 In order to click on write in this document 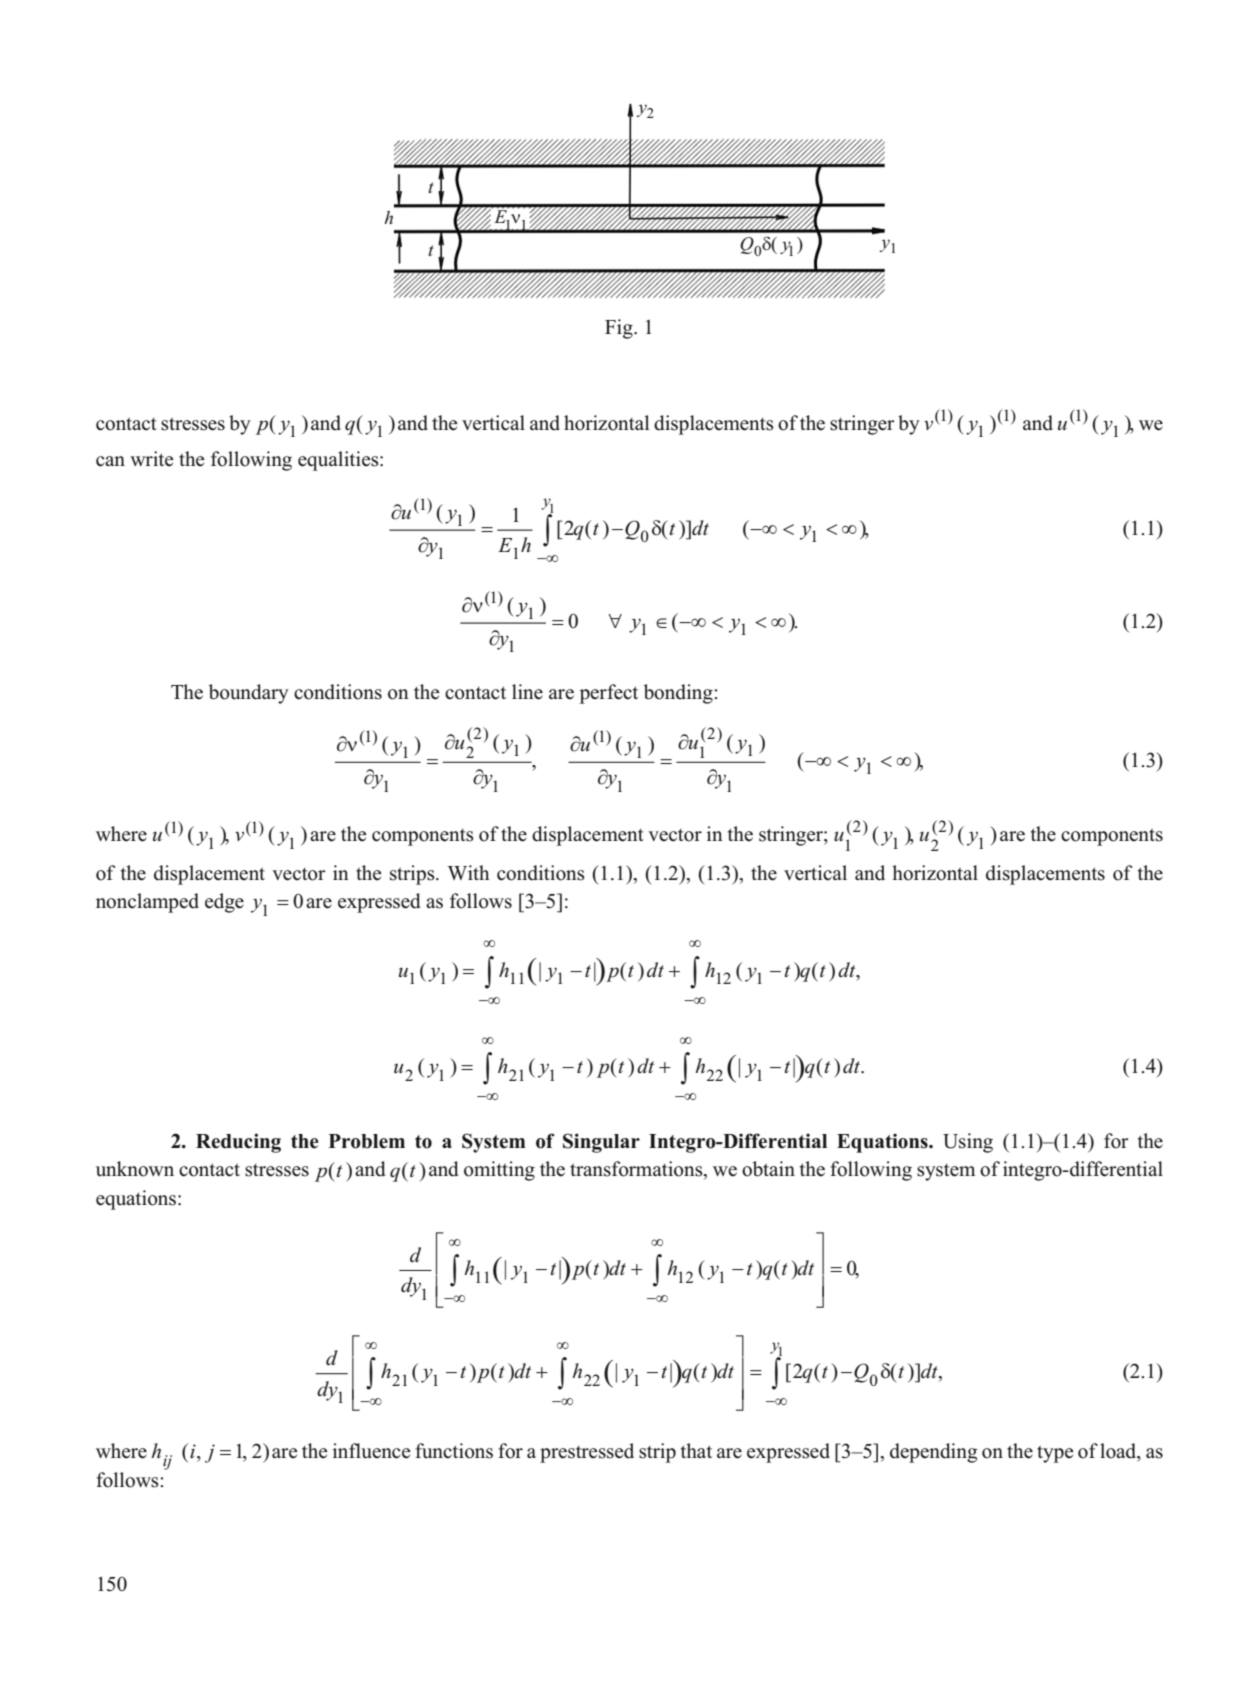, I will do `click(151, 459)`.
